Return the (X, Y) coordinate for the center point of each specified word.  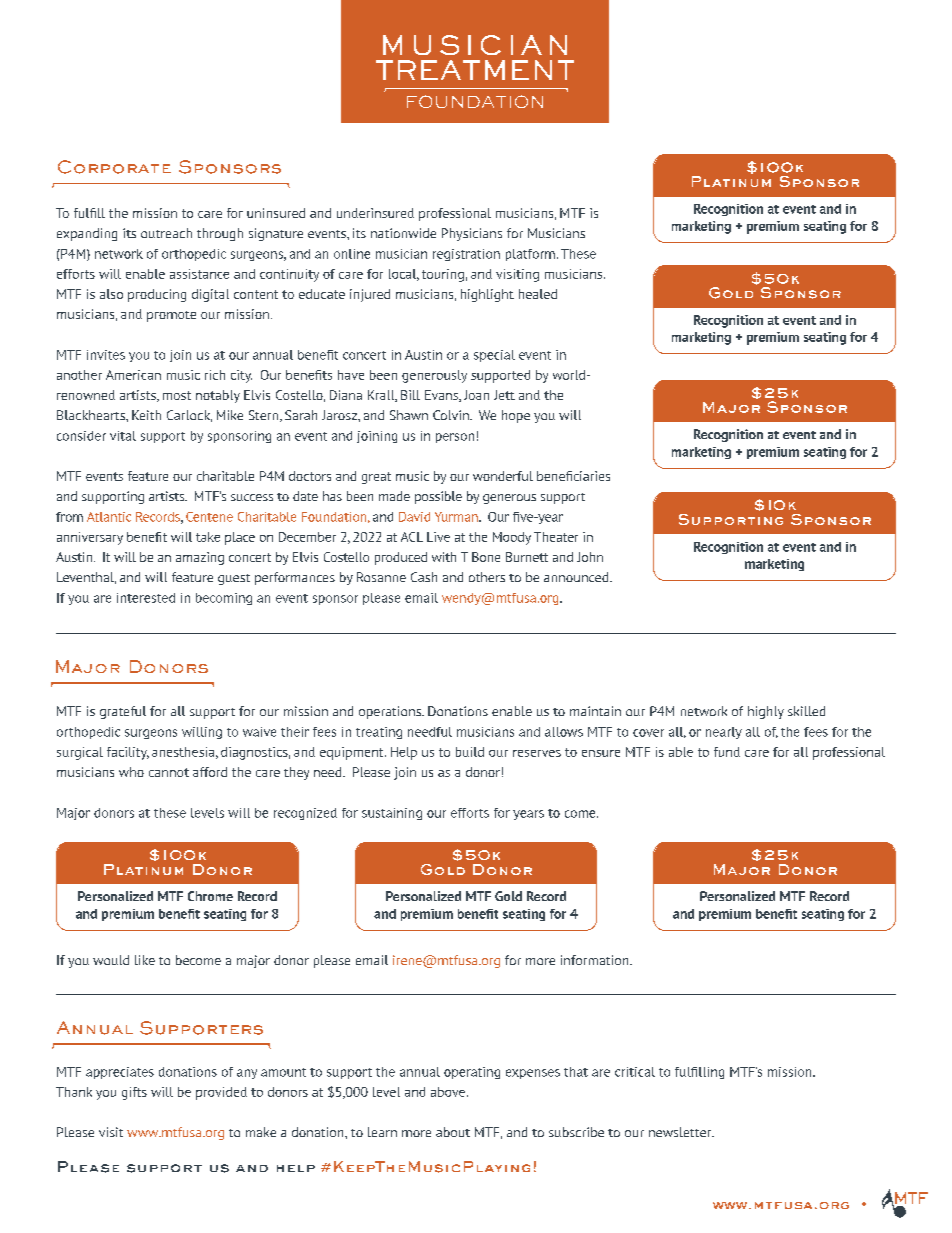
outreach (166, 233)
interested (146, 598)
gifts (134, 1093)
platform (530, 255)
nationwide (403, 233)
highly (766, 712)
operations (391, 712)
